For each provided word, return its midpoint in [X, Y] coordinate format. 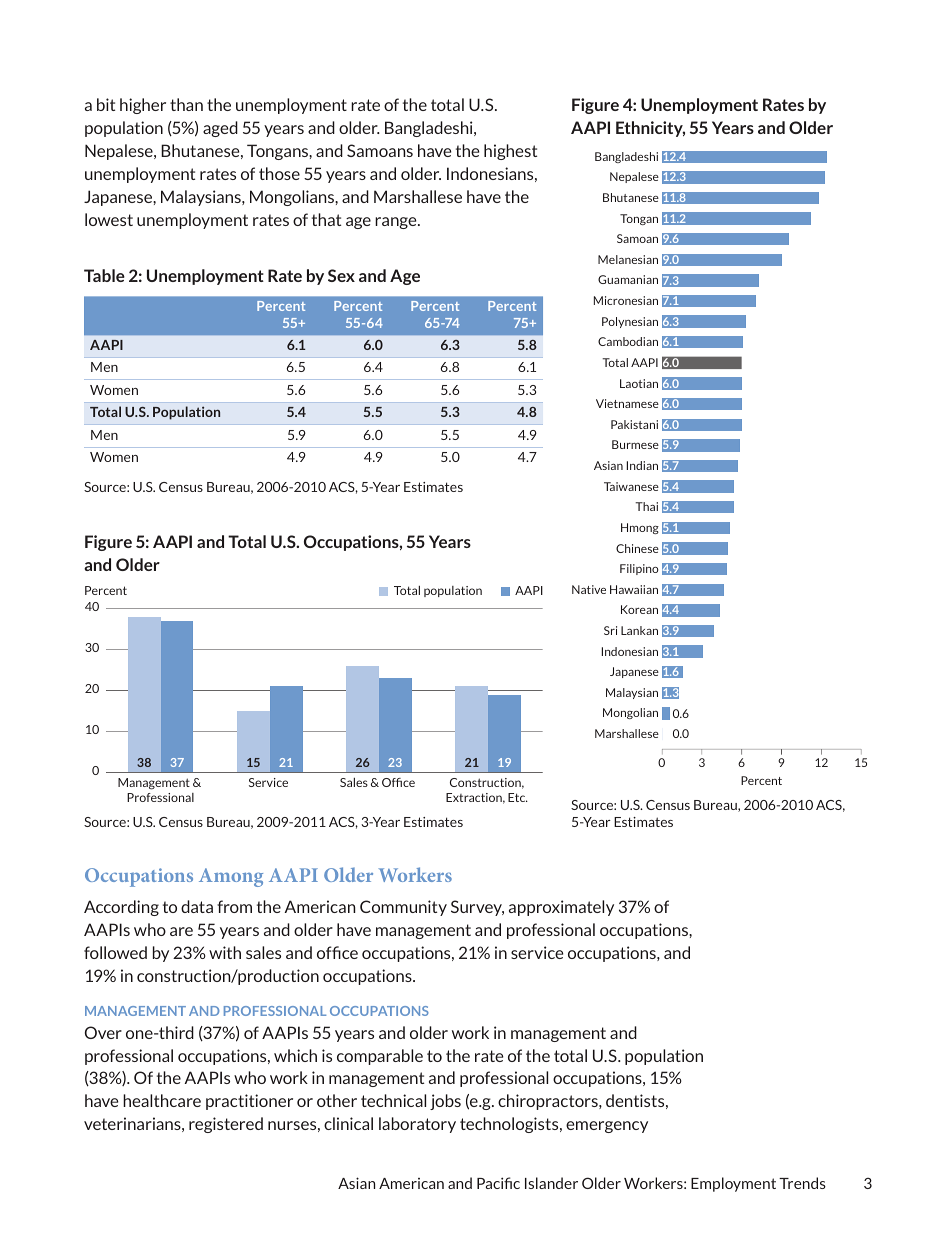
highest [510, 152]
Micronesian [626, 300]
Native [589, 589]
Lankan [639, 630]
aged [220, 129]
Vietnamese [627, 403]
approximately [561, 908]
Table [104, 275]
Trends [802, 1183]
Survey [477, 908]
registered [226, 1125]
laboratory [417, 1125]
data [197, 906]
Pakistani [634, 424]
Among [231, 877]
